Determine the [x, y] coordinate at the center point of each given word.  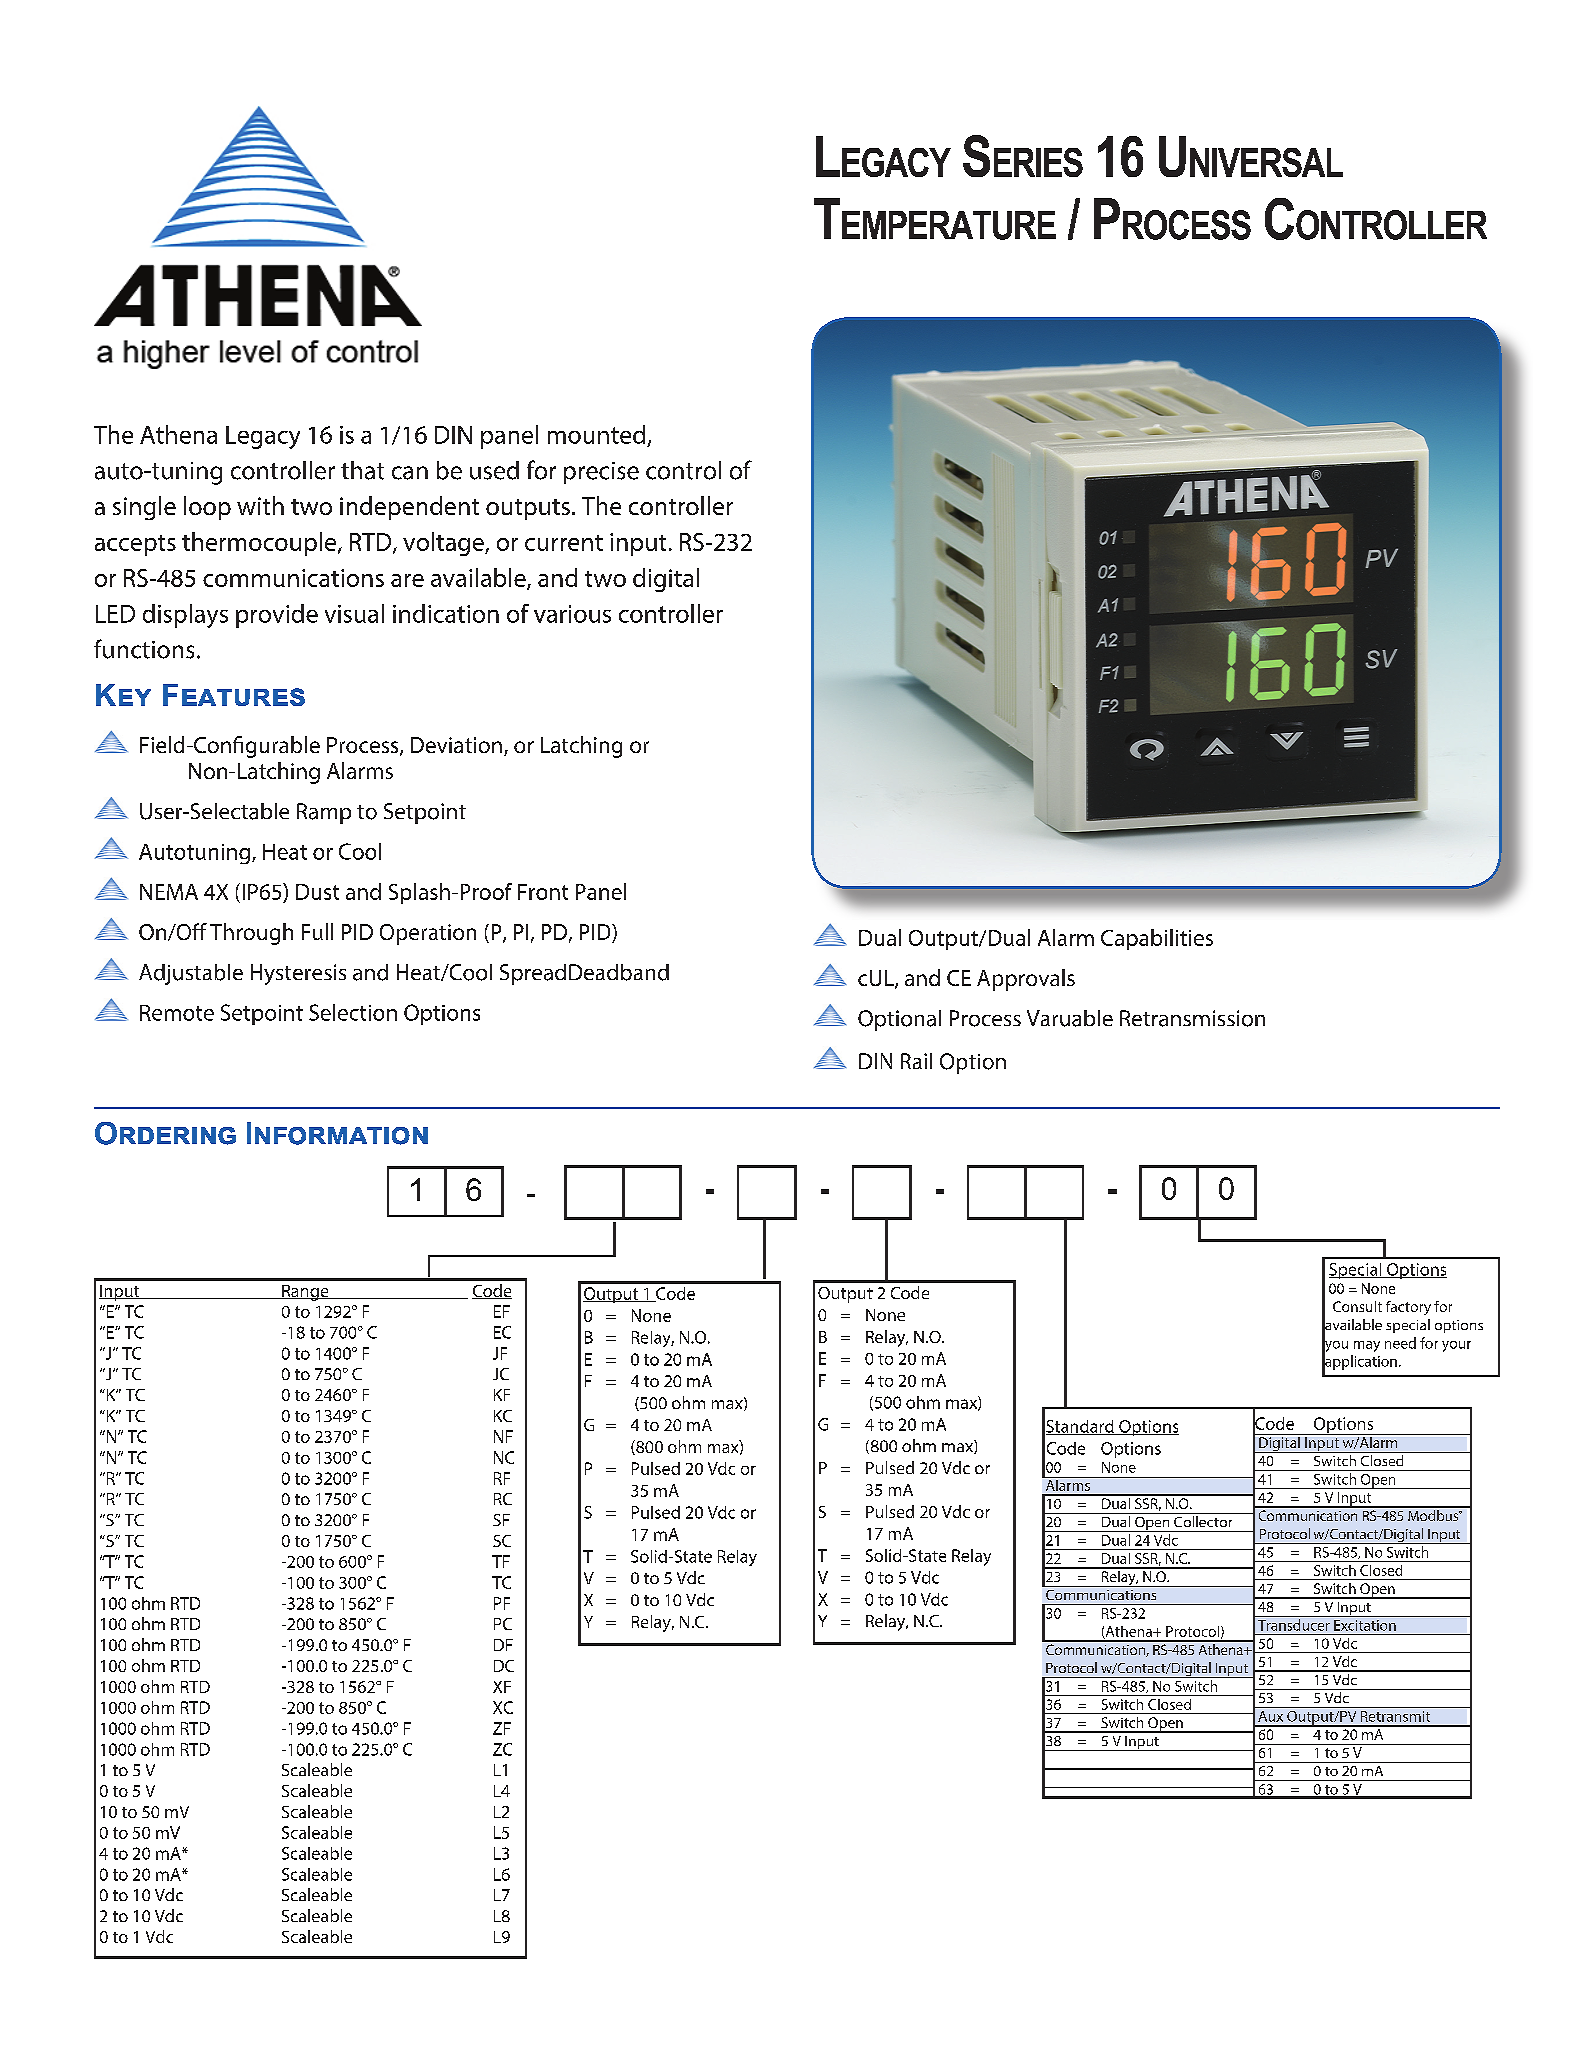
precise [601, 473]
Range [305, 1293]
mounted [596, 434]
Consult [1357, 1306]
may [1367, 1346]
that [362, 470]
